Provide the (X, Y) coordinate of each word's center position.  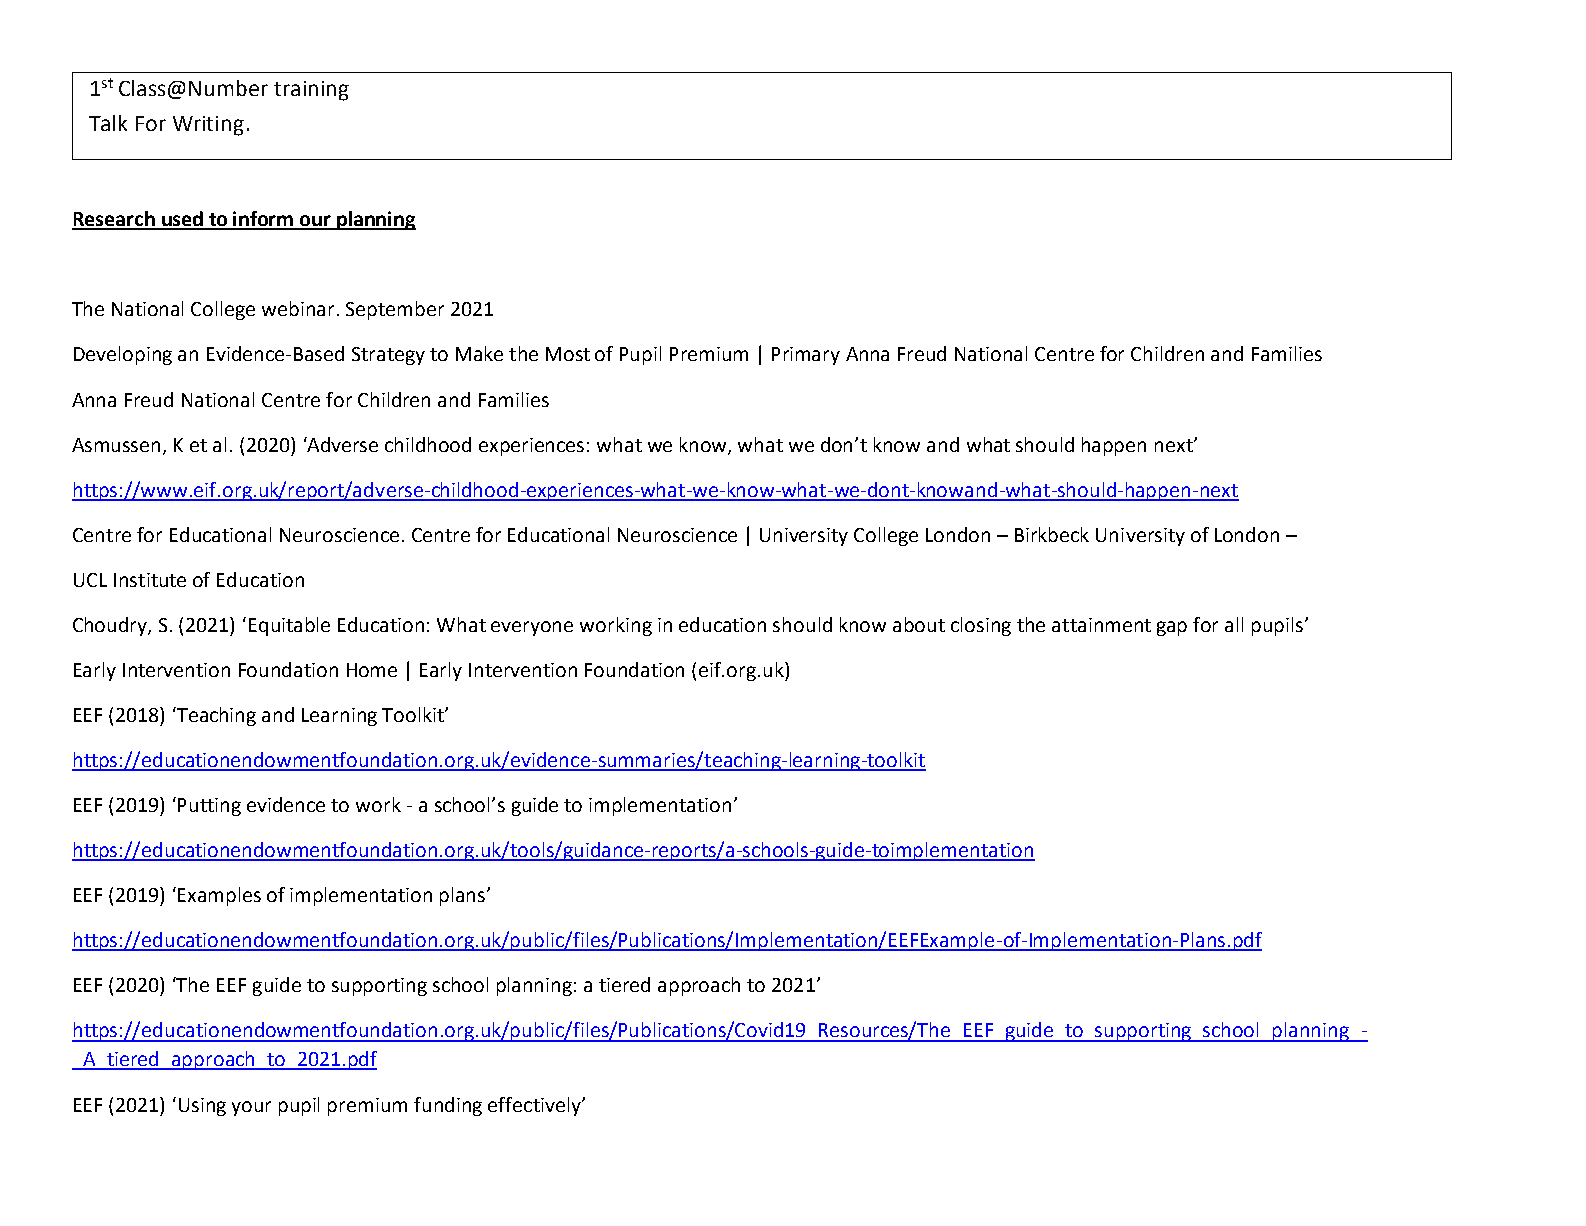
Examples (219, 896)
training (311, 91)
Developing (123, 355)
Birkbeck (1052, 534)
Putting (209, 807)
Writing (208, 126)
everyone (532, 628)
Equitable (289, 626)
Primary (806, 356)
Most (568, 354)
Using (202, 1107)
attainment (1101, 625)
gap (1172, 628)
